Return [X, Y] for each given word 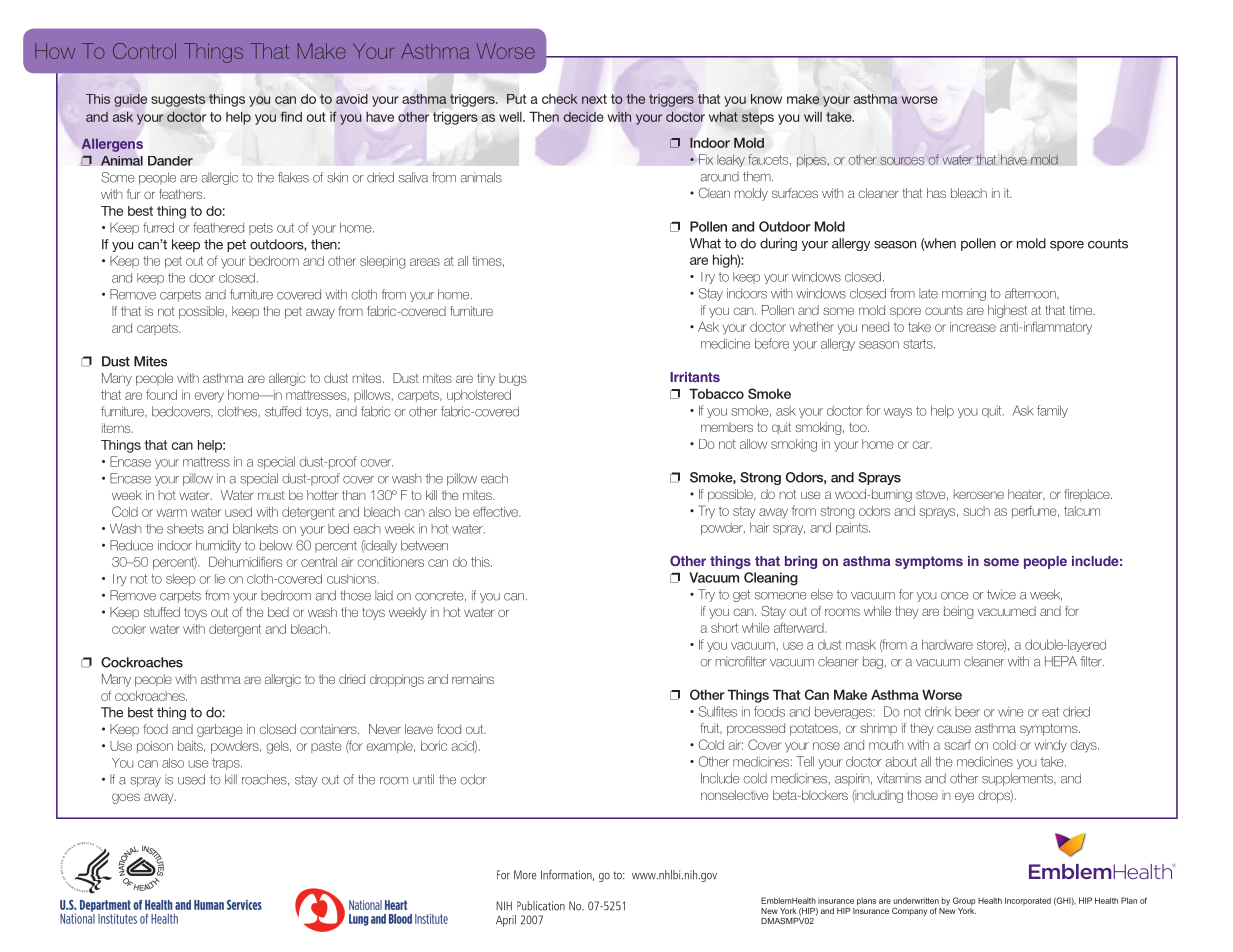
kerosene [979, 494]
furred [158, 227]
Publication [541, 906]
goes [126, 798]
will [813, 117]
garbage [219, 730]
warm [171, 513]
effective [496, 511]
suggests [178, 100]
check [559, 99]
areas [425, 262]
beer [967, 712]
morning [964, 294]
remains [473, 679]
